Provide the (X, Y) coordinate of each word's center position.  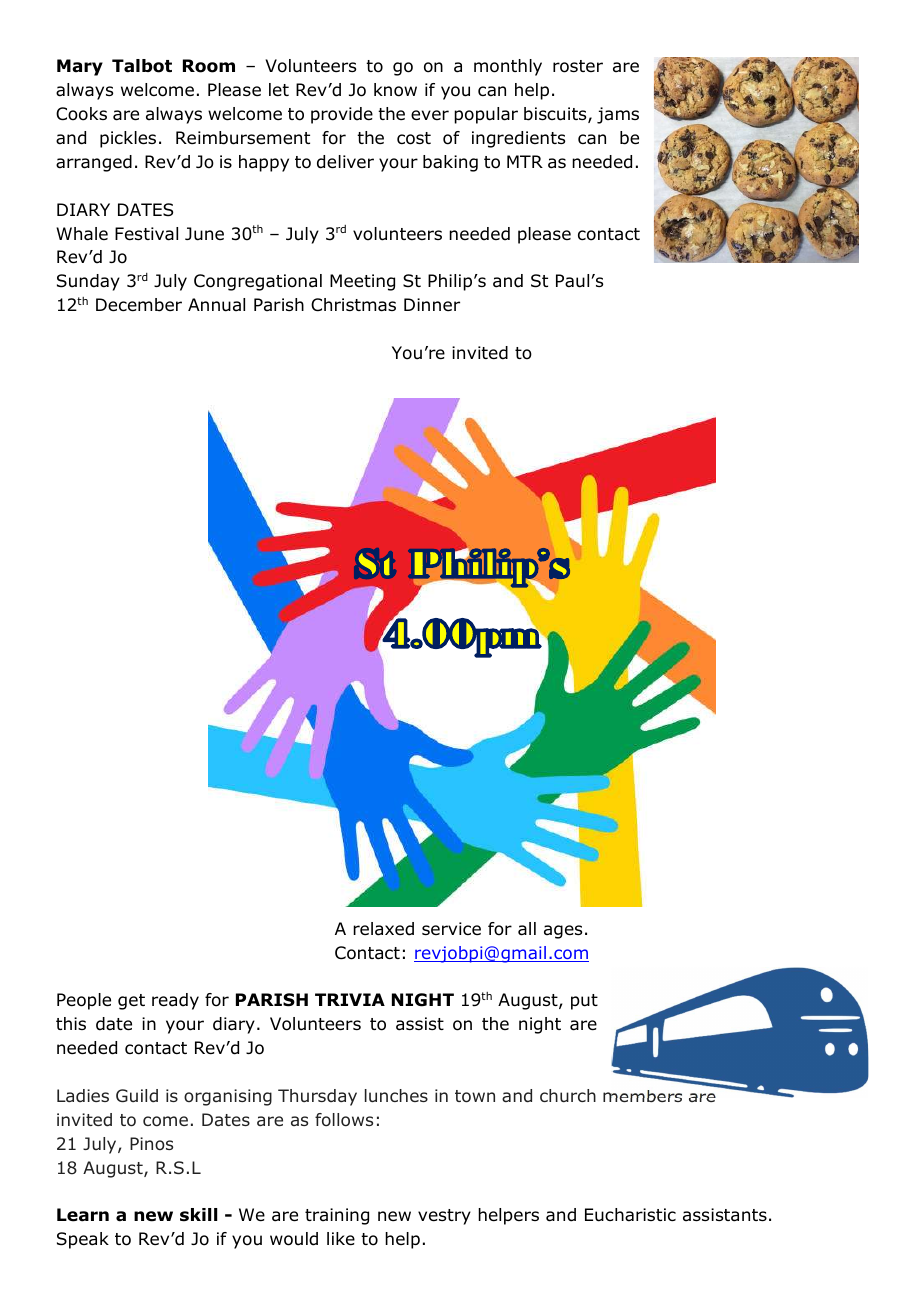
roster (578, 66)
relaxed (383, 929)
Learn (83, 1215)
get (131, 1002)
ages (563, 932)
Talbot (142, 66)
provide (342, 115)
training (337, 1216)
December (139, 305)
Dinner (432, 304)
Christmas (353, 305)
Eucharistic (630, 1215)
